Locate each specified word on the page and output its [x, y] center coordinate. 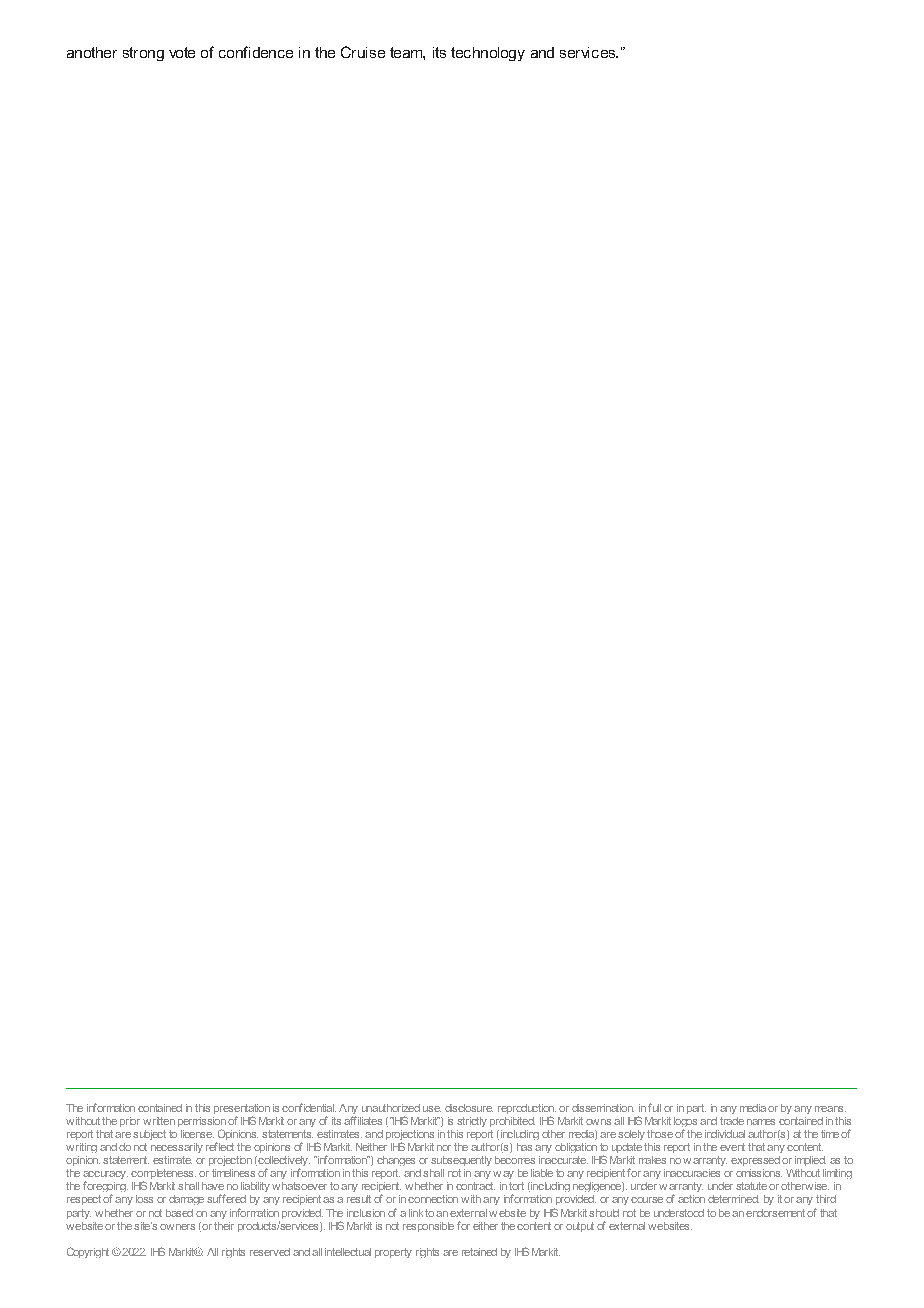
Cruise [363, 52]
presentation [242, 1110]
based [179, 1213]
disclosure [469, 1108]
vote [182, 52]
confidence [256, 52]
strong [143, 54]
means [830, 1109]
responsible [428, 1227]
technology [488, 54]
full [654, 1107]
